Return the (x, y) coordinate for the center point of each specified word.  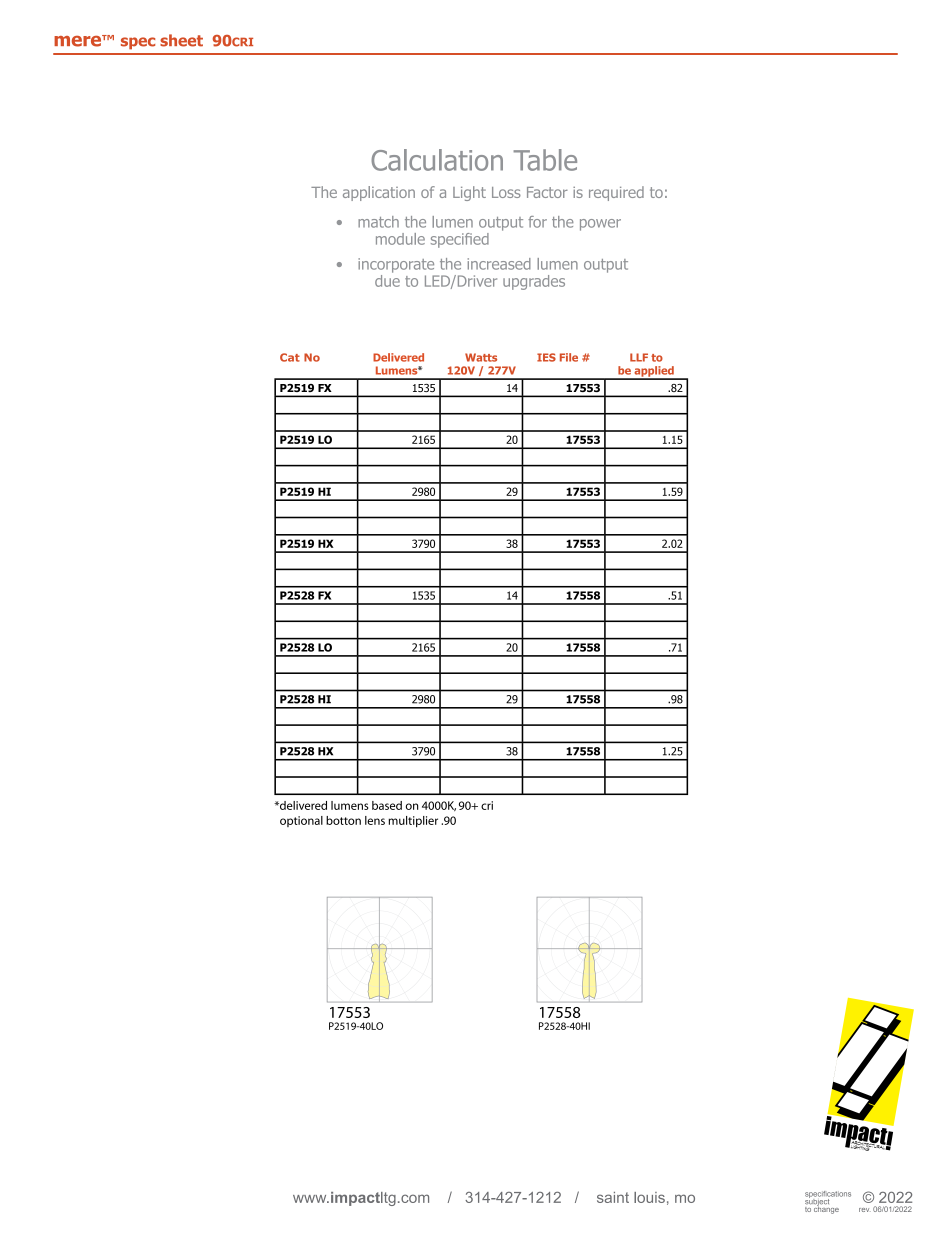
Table (545, 160)
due (387, 279)
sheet (181, 40)
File (569, 357)
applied (654, 372)
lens (375, 820)
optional (301, 821)
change (826, 1209)
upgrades (534, 282)
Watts (481, 357)
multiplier (413, 822)
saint (613, 1197)
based (387, 805)
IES (546, 357)
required (616, 193)
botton (343, 820)
